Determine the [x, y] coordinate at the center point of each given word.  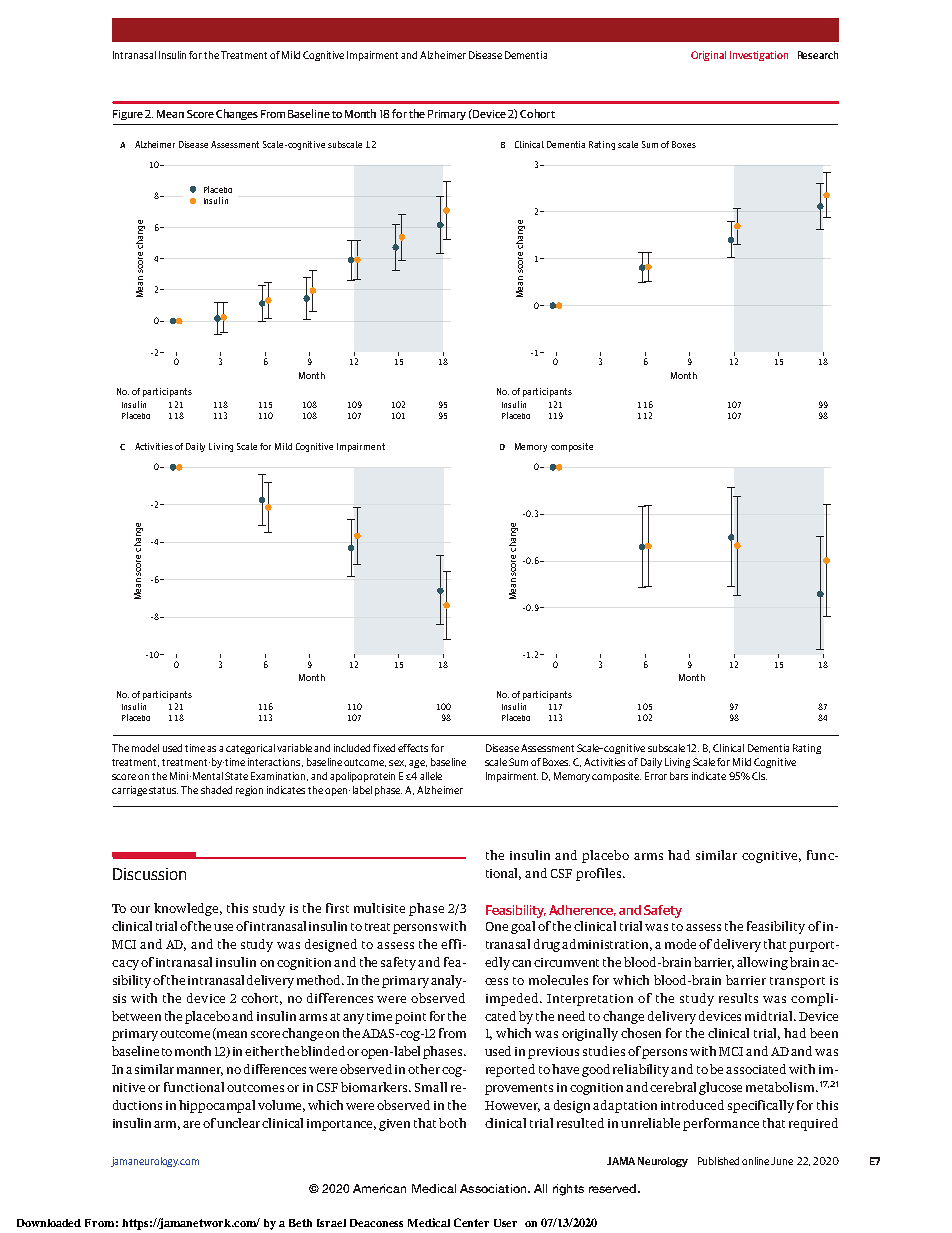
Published [718, 1161]
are [191, 1124]
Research [818, 55]
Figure [128, 115]
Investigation [759, 56]
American [379, 1188]
